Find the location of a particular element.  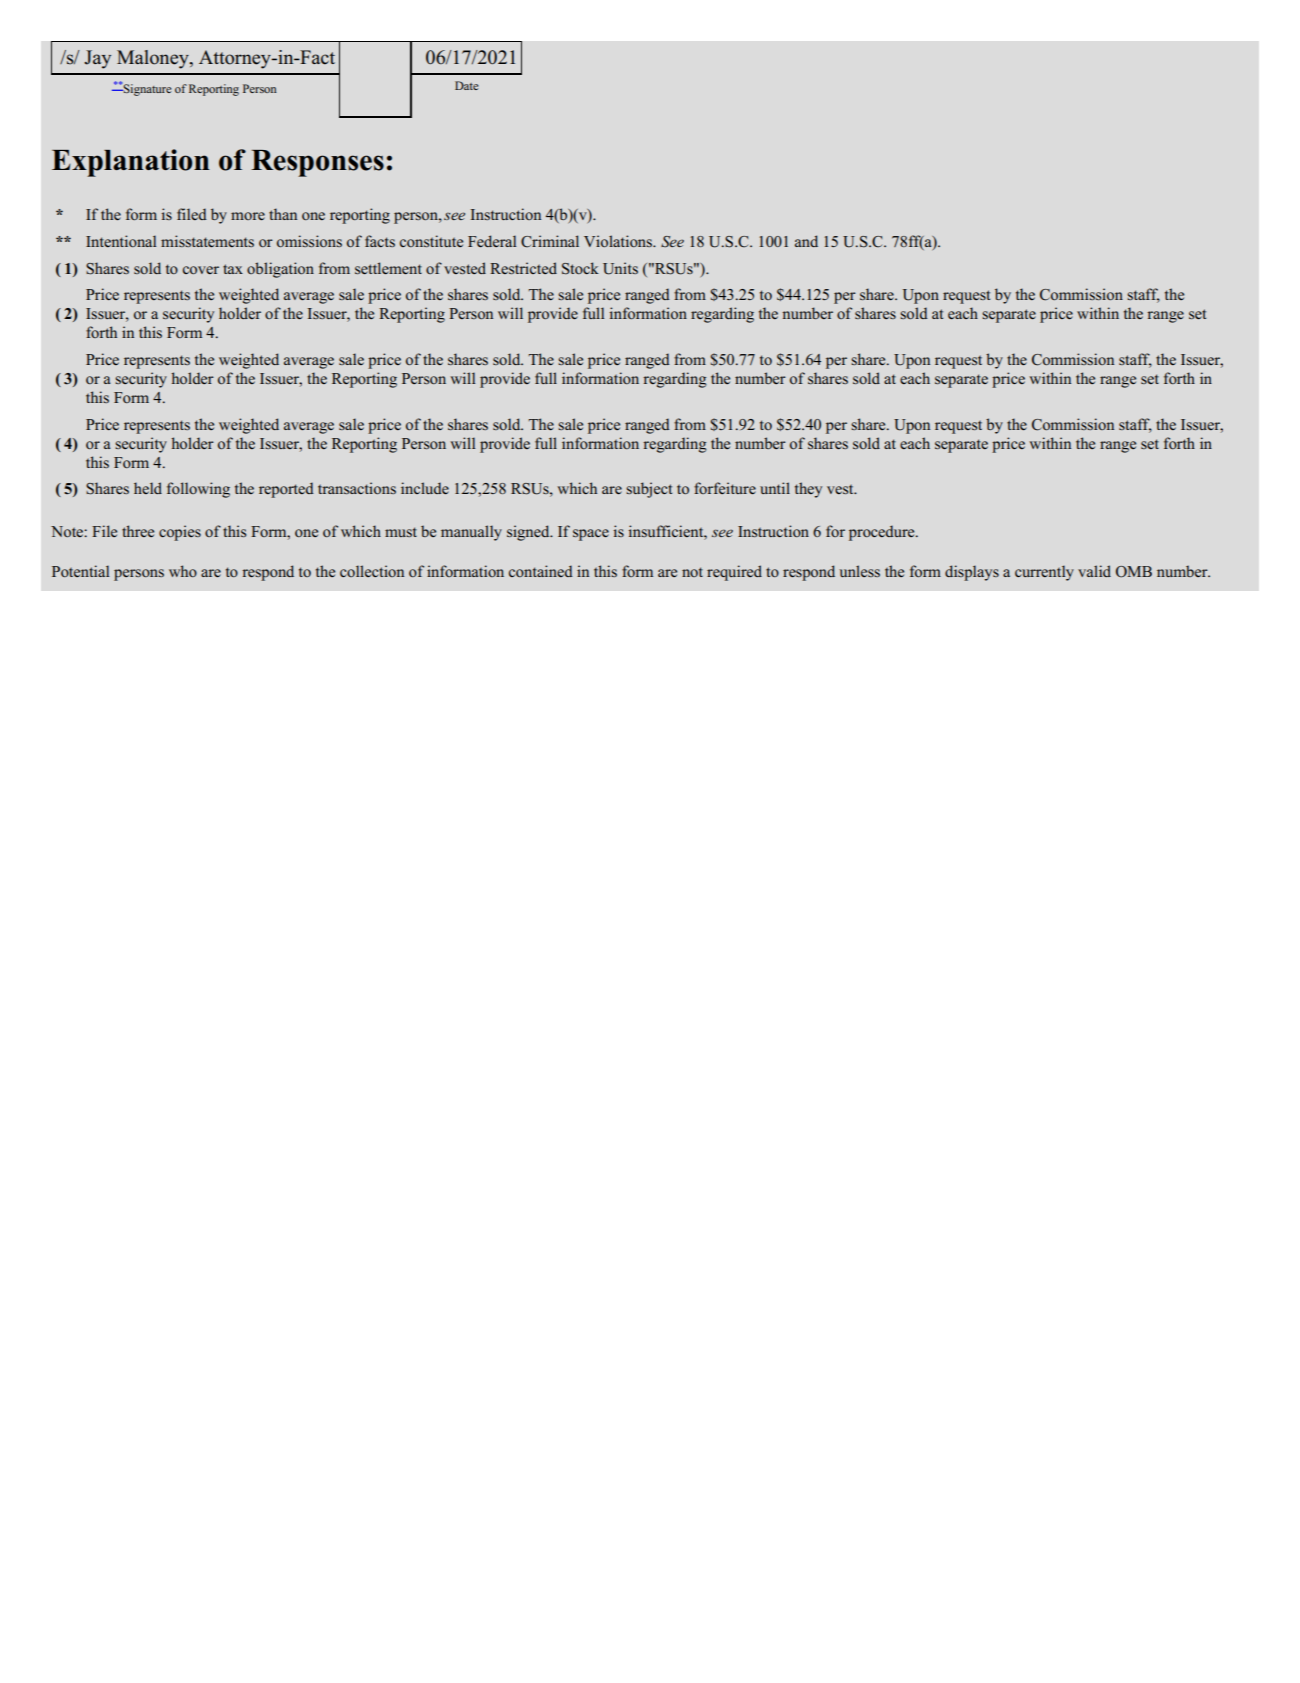

Date is located at coordinates (466, 85).
